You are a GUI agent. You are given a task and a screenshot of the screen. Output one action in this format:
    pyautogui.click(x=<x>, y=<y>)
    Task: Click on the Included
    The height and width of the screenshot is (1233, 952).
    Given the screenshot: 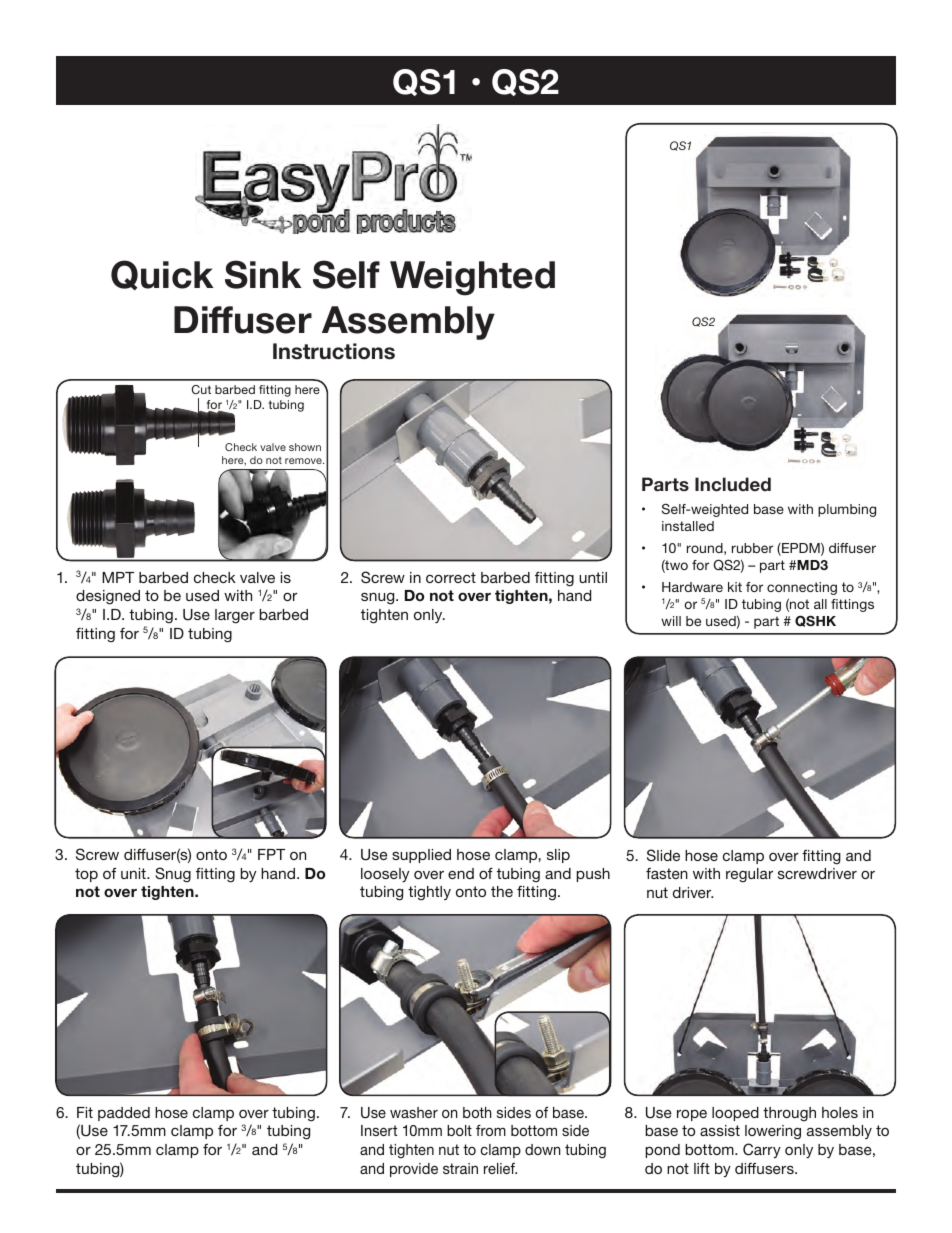 What is the action you would take?
    pyautogui.click(x=733, y=484)
